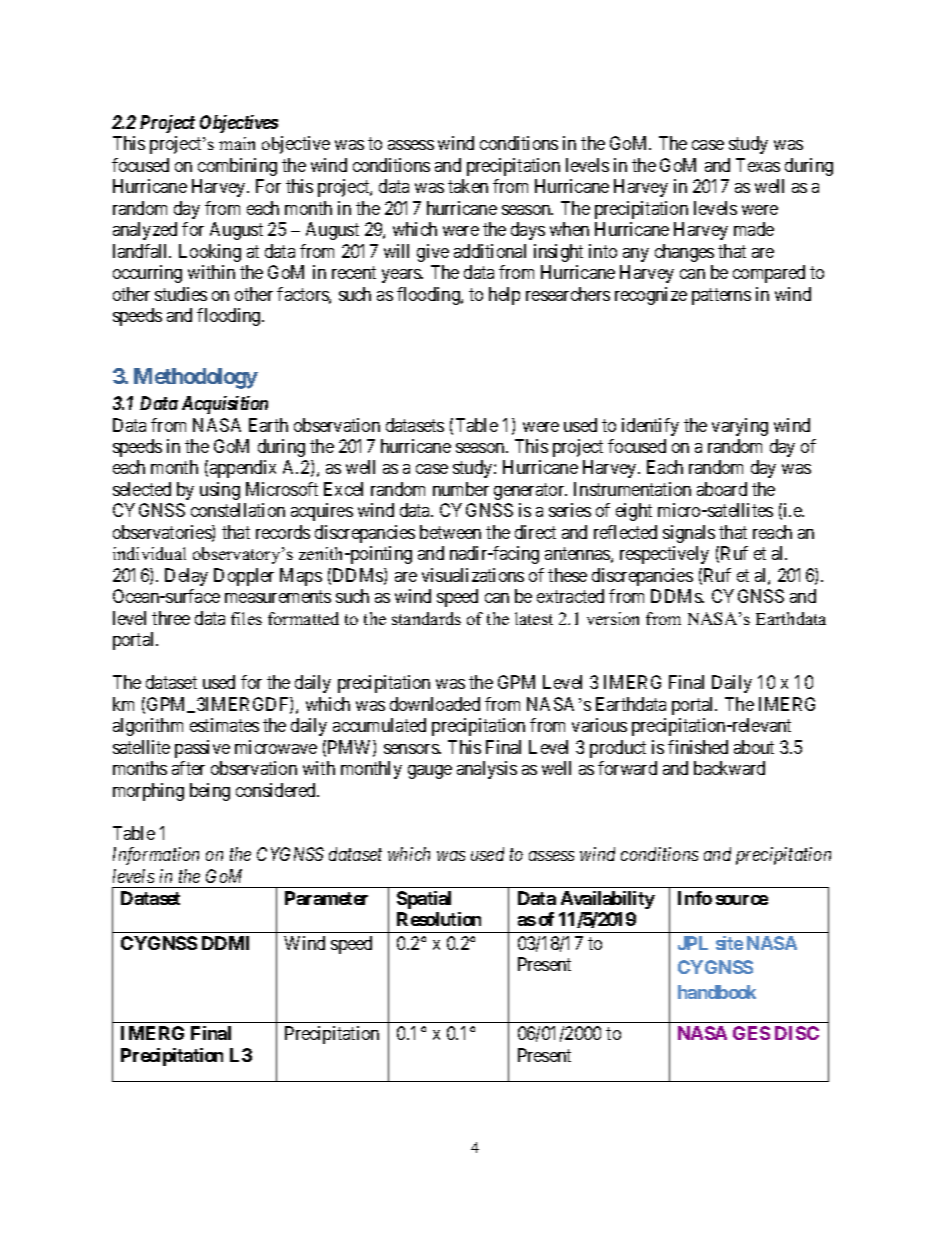 The height and width of the screenshot is (1233, 952). Describe the element at coordinates (468, 186) in the screenshot. I see `taken` at that location.
